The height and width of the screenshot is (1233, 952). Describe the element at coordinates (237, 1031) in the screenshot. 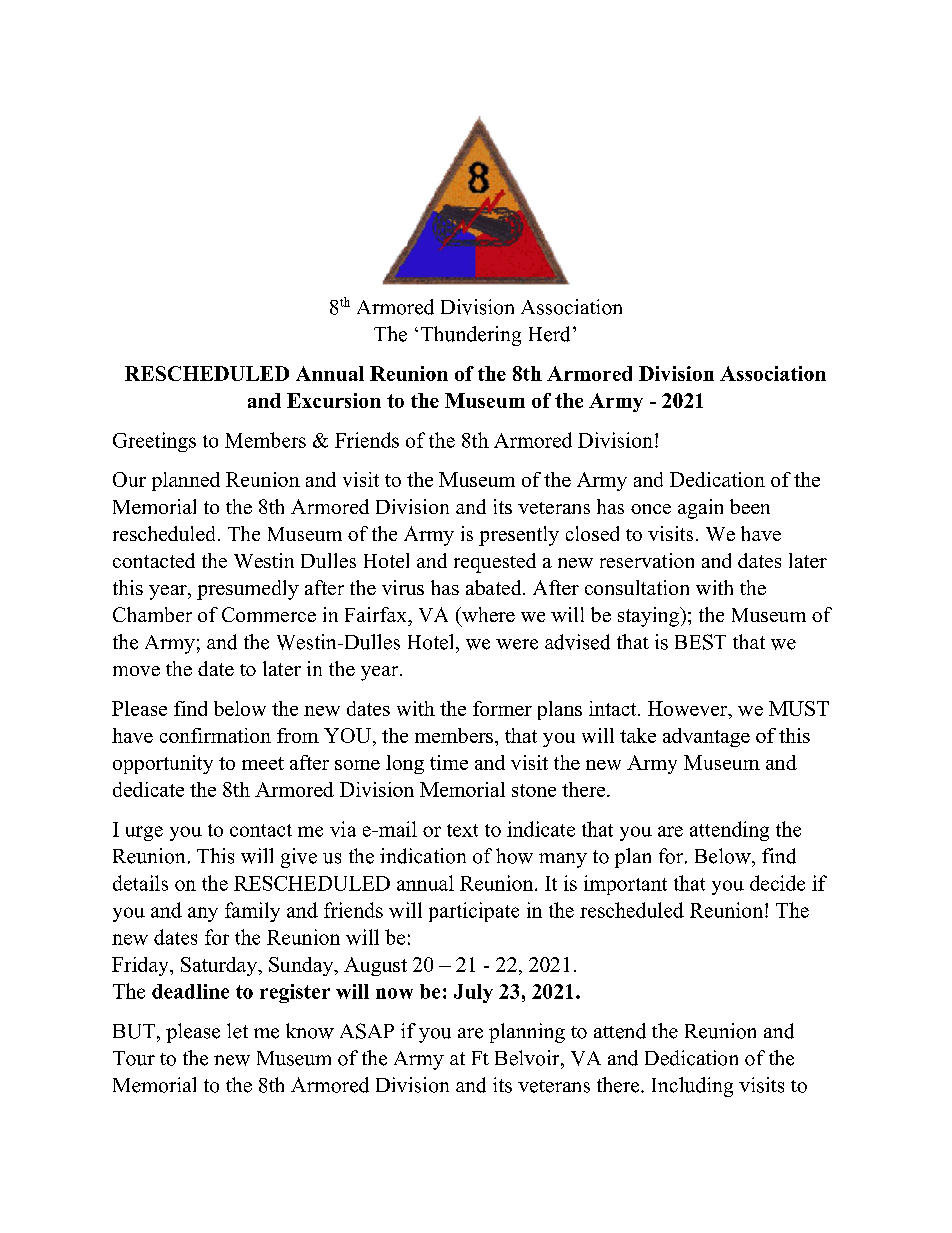

I see `let` at that location.
